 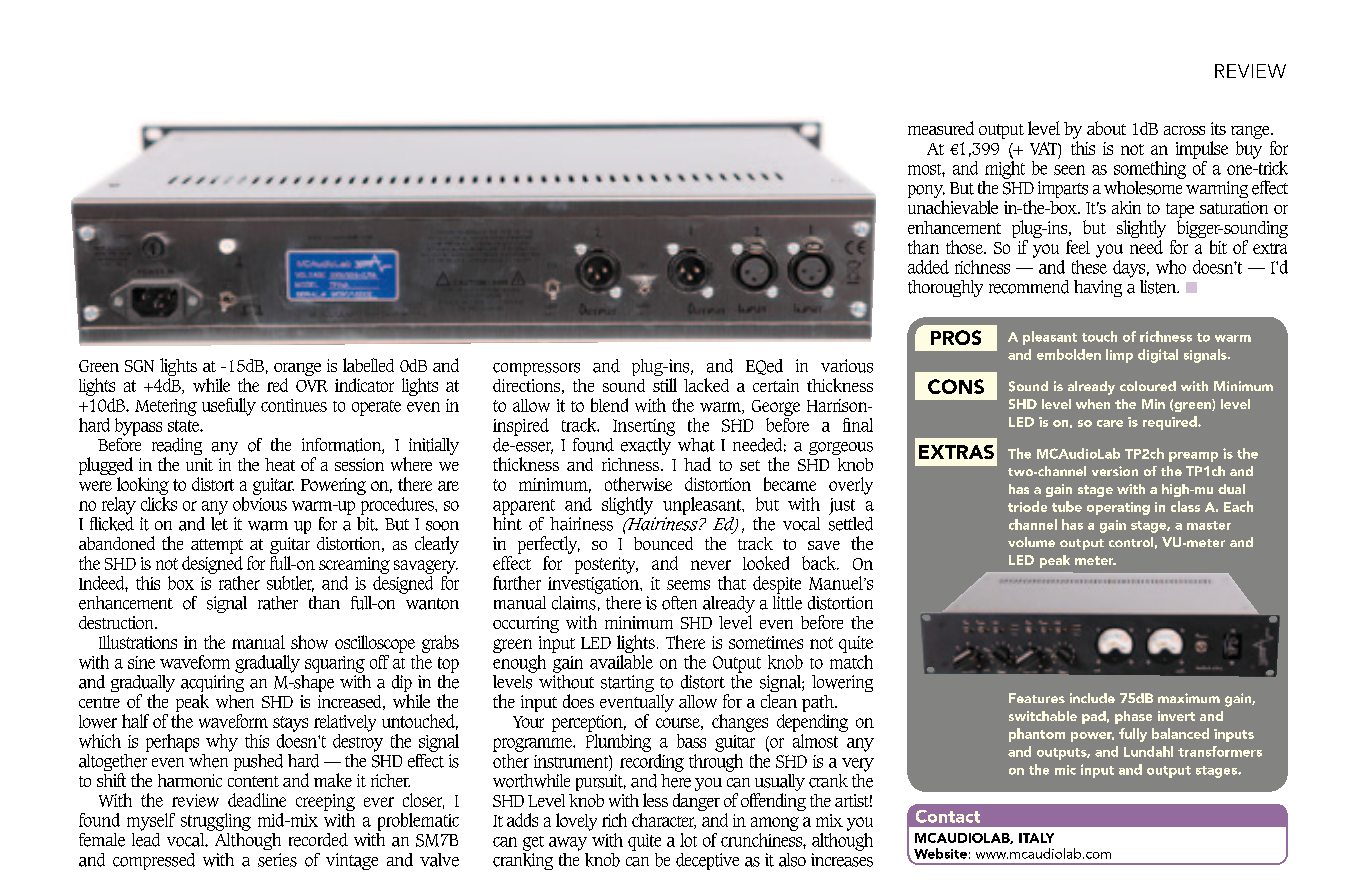 I want to click on SGN, so click(x=139, y=366).
